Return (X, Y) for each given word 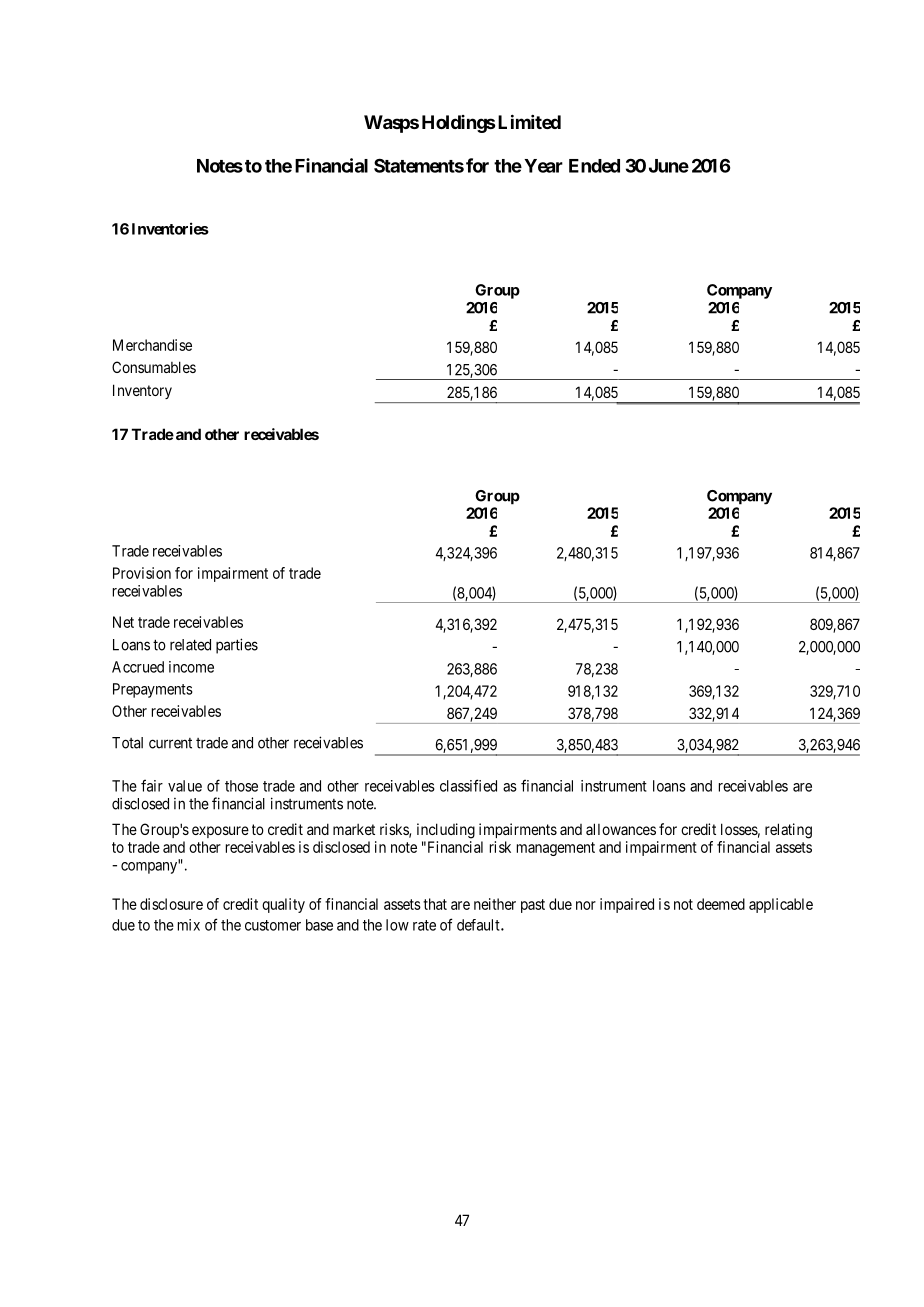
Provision (142, 573)
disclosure (171, 904)
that (435, 904)
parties (237, 646)
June (669, 166)
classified (468, 785)
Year (543, 166)
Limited (529, 121)
